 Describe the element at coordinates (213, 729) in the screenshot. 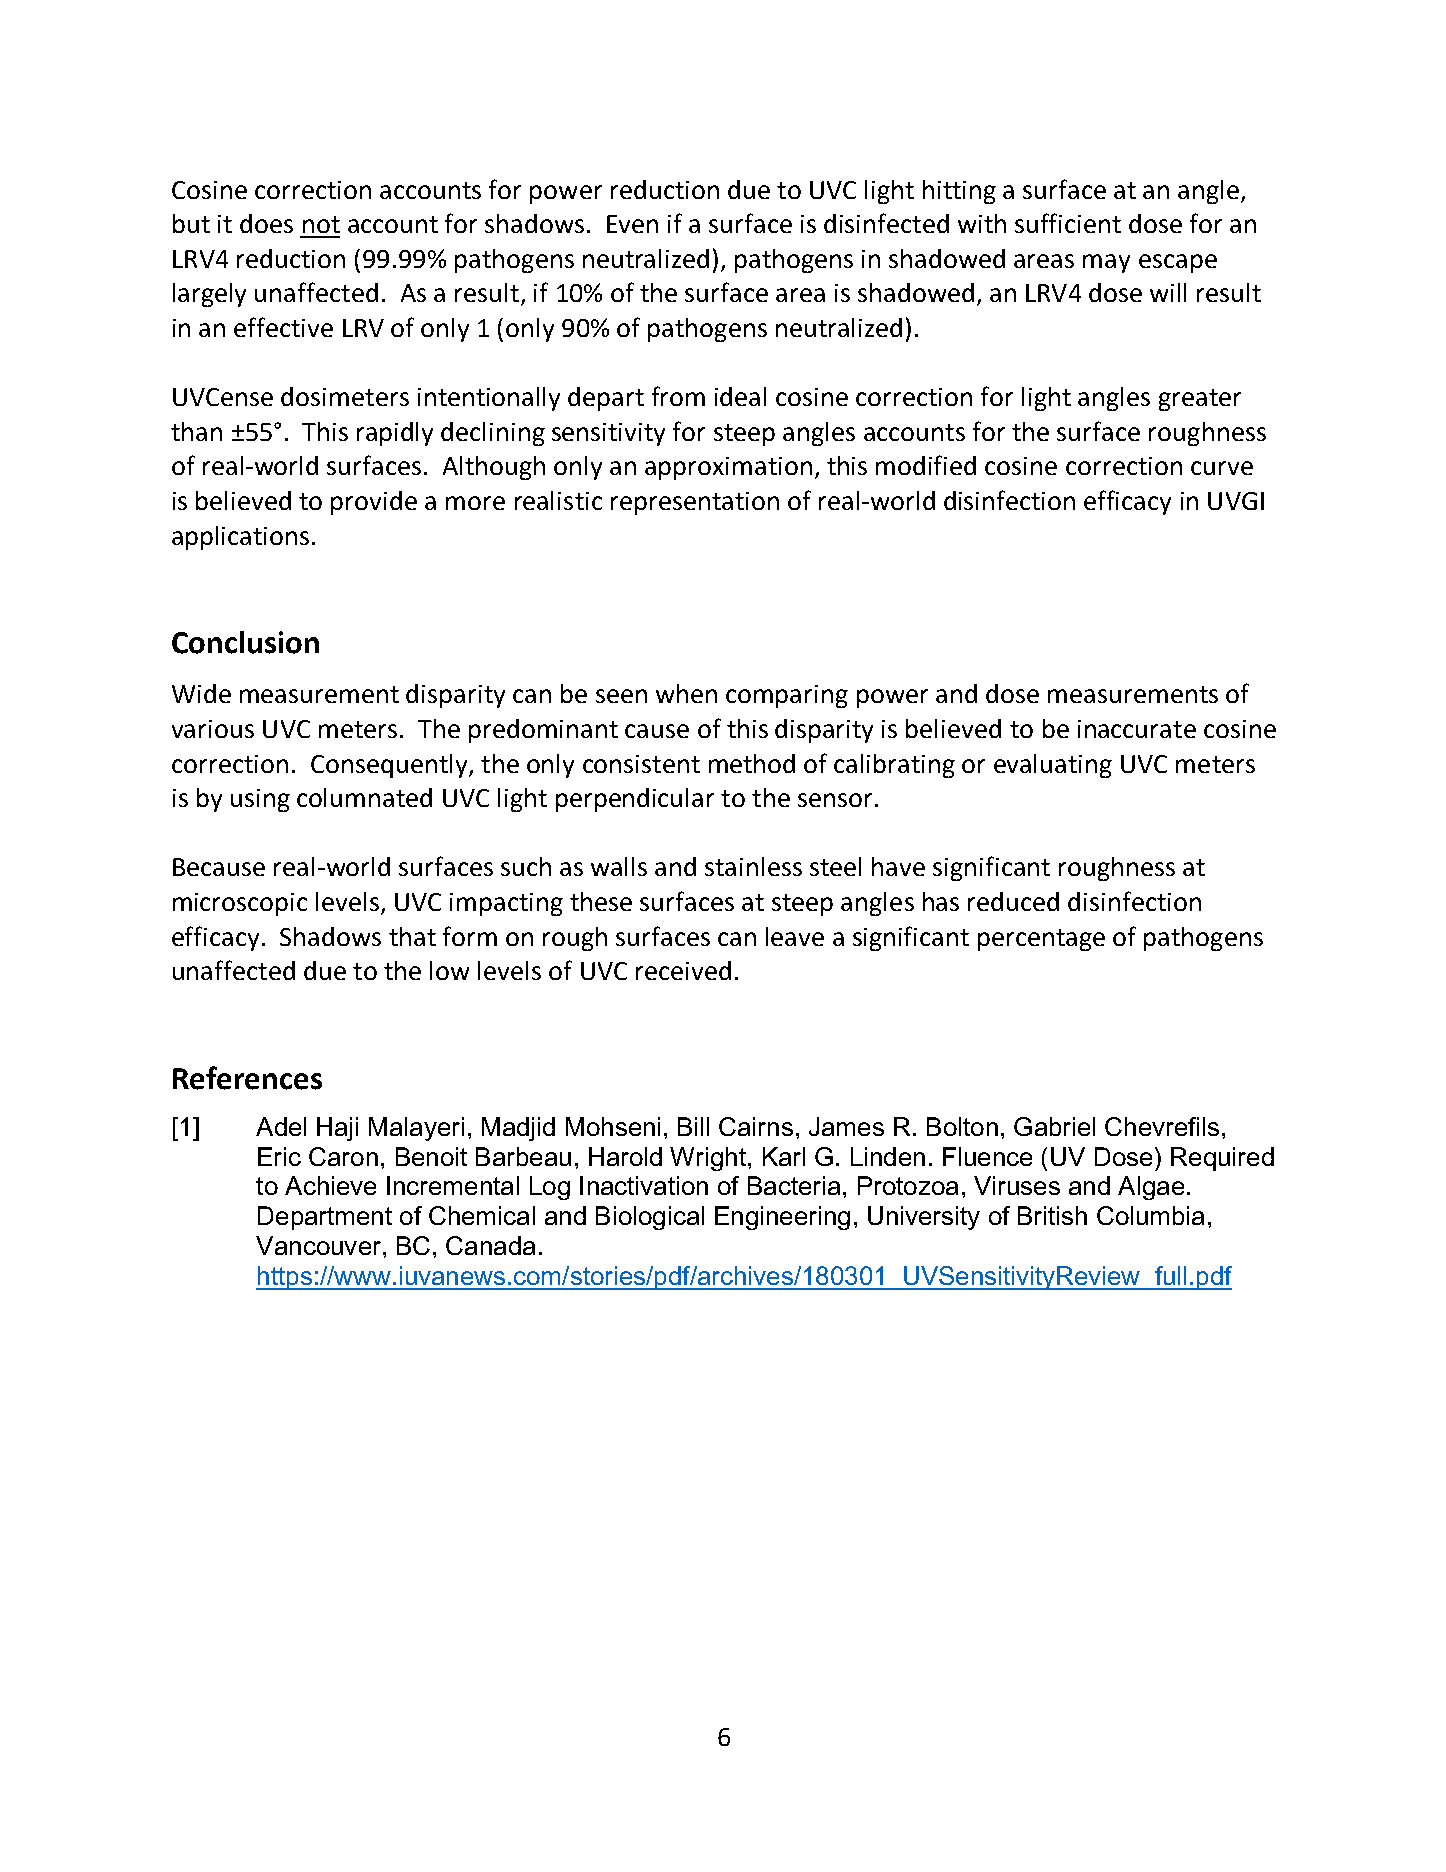

I see `various` at that location.
